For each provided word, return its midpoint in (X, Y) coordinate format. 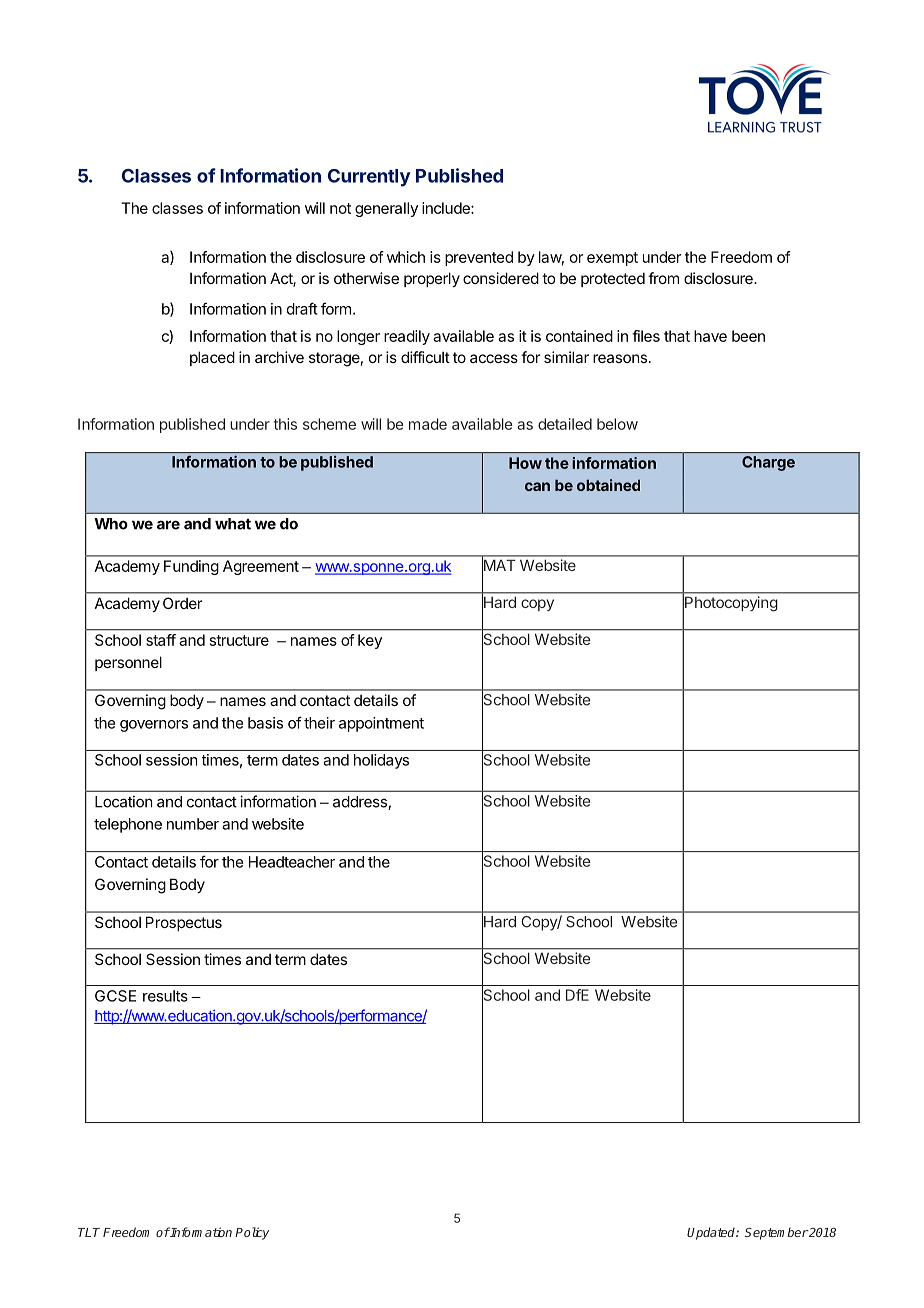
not (340, 208)
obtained (608, 485)
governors (154, 726)
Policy (252, 1233)
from (663, 278)
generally (386, 209)
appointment (381, 724)
